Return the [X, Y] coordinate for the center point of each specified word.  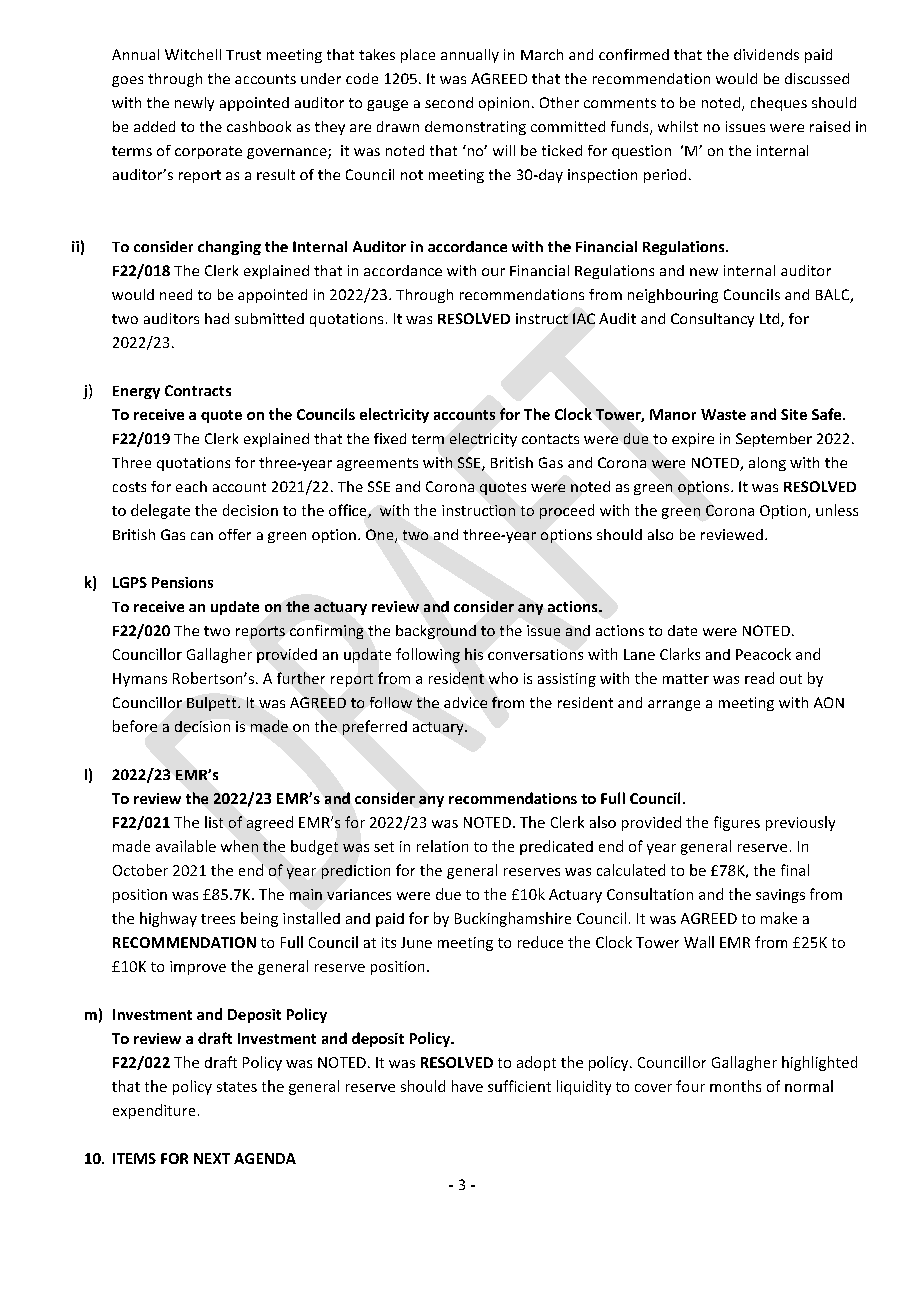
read [759, 678]
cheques [779, 104]
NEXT [212, 1158]
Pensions [182, 582]
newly [194, 104]
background [436, 632]
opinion [504, 104]
